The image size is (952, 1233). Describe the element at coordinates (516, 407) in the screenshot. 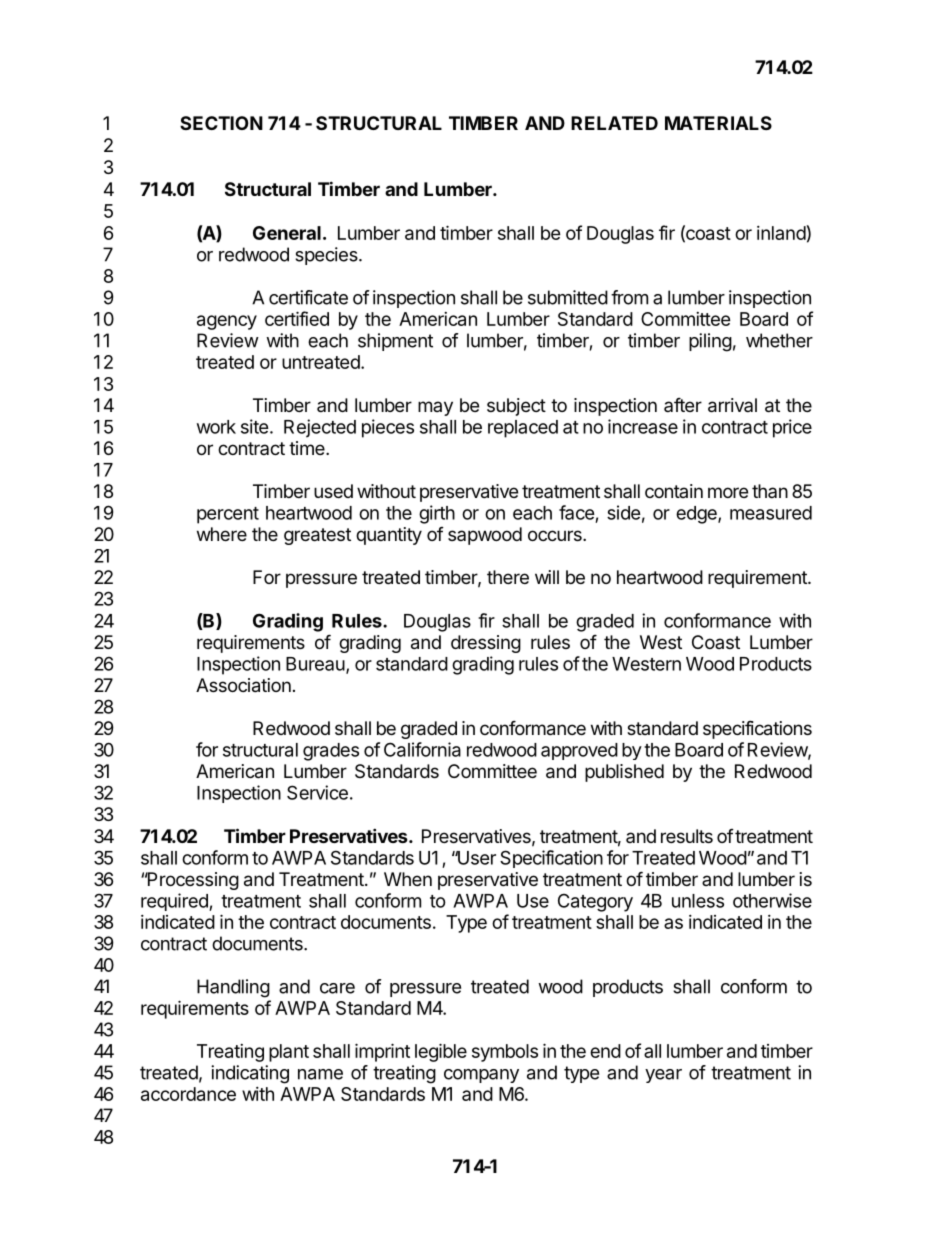

I see `subject` at that location.
